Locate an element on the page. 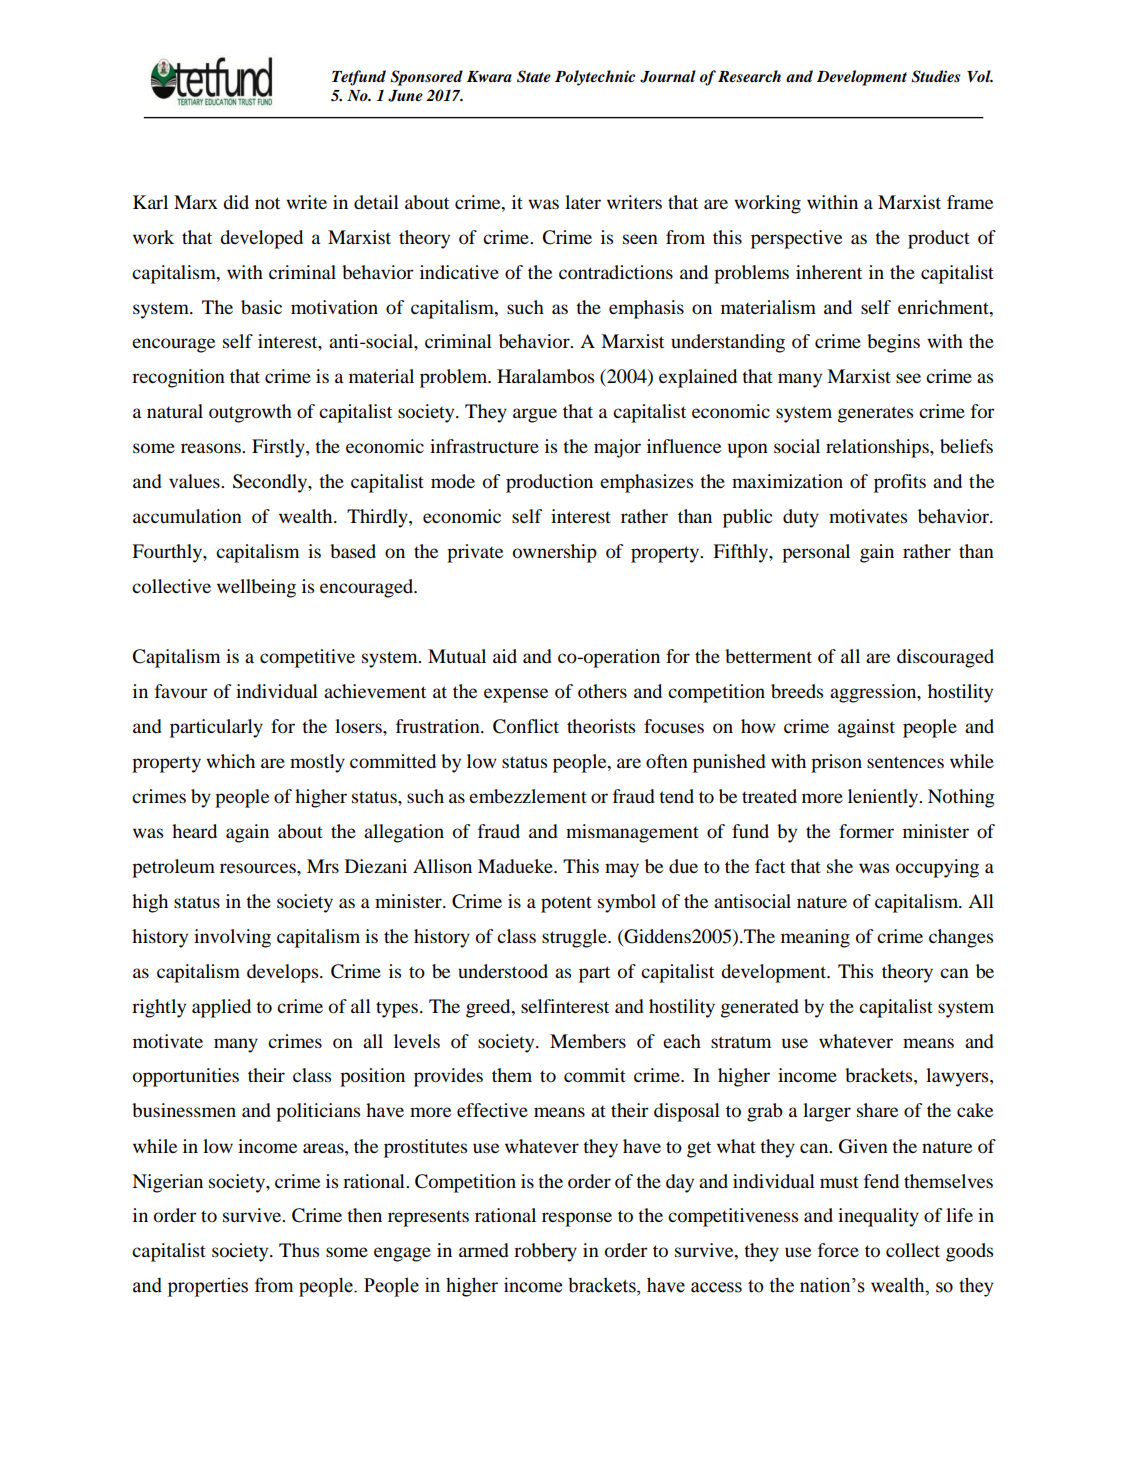  did is located at coordinates (236, 202).
